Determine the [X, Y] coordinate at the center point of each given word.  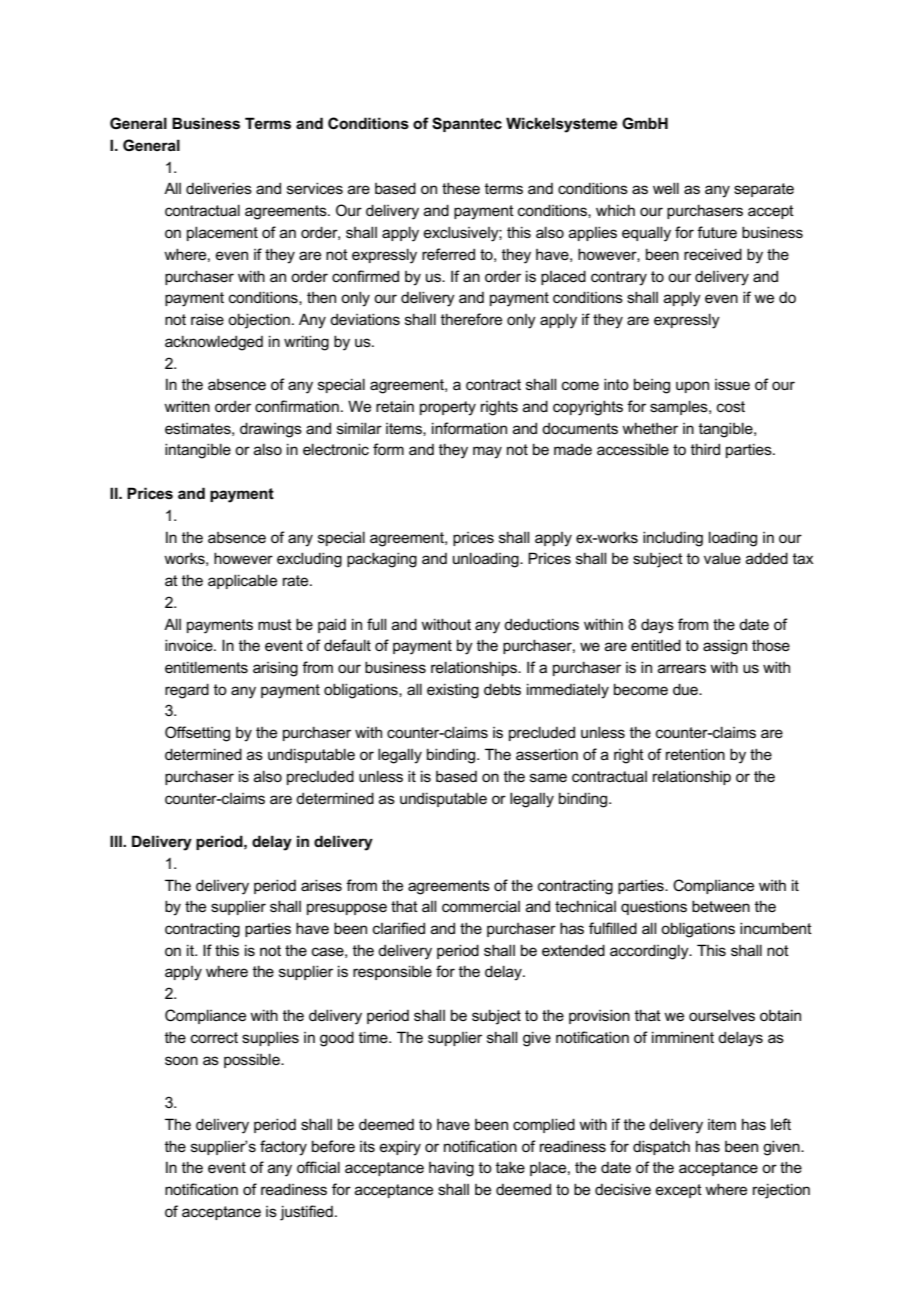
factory [283, 1148]
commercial [481, 906]
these [461, 188]
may [487, 452]
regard [187, 691]
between [721, 906]
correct [214, 1037]
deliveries [219, 188]
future [717, 232]
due [686, 689]
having [451, 1169]
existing [453, 691]
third [705, 449]
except [679, 1191]
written [187, 406]
